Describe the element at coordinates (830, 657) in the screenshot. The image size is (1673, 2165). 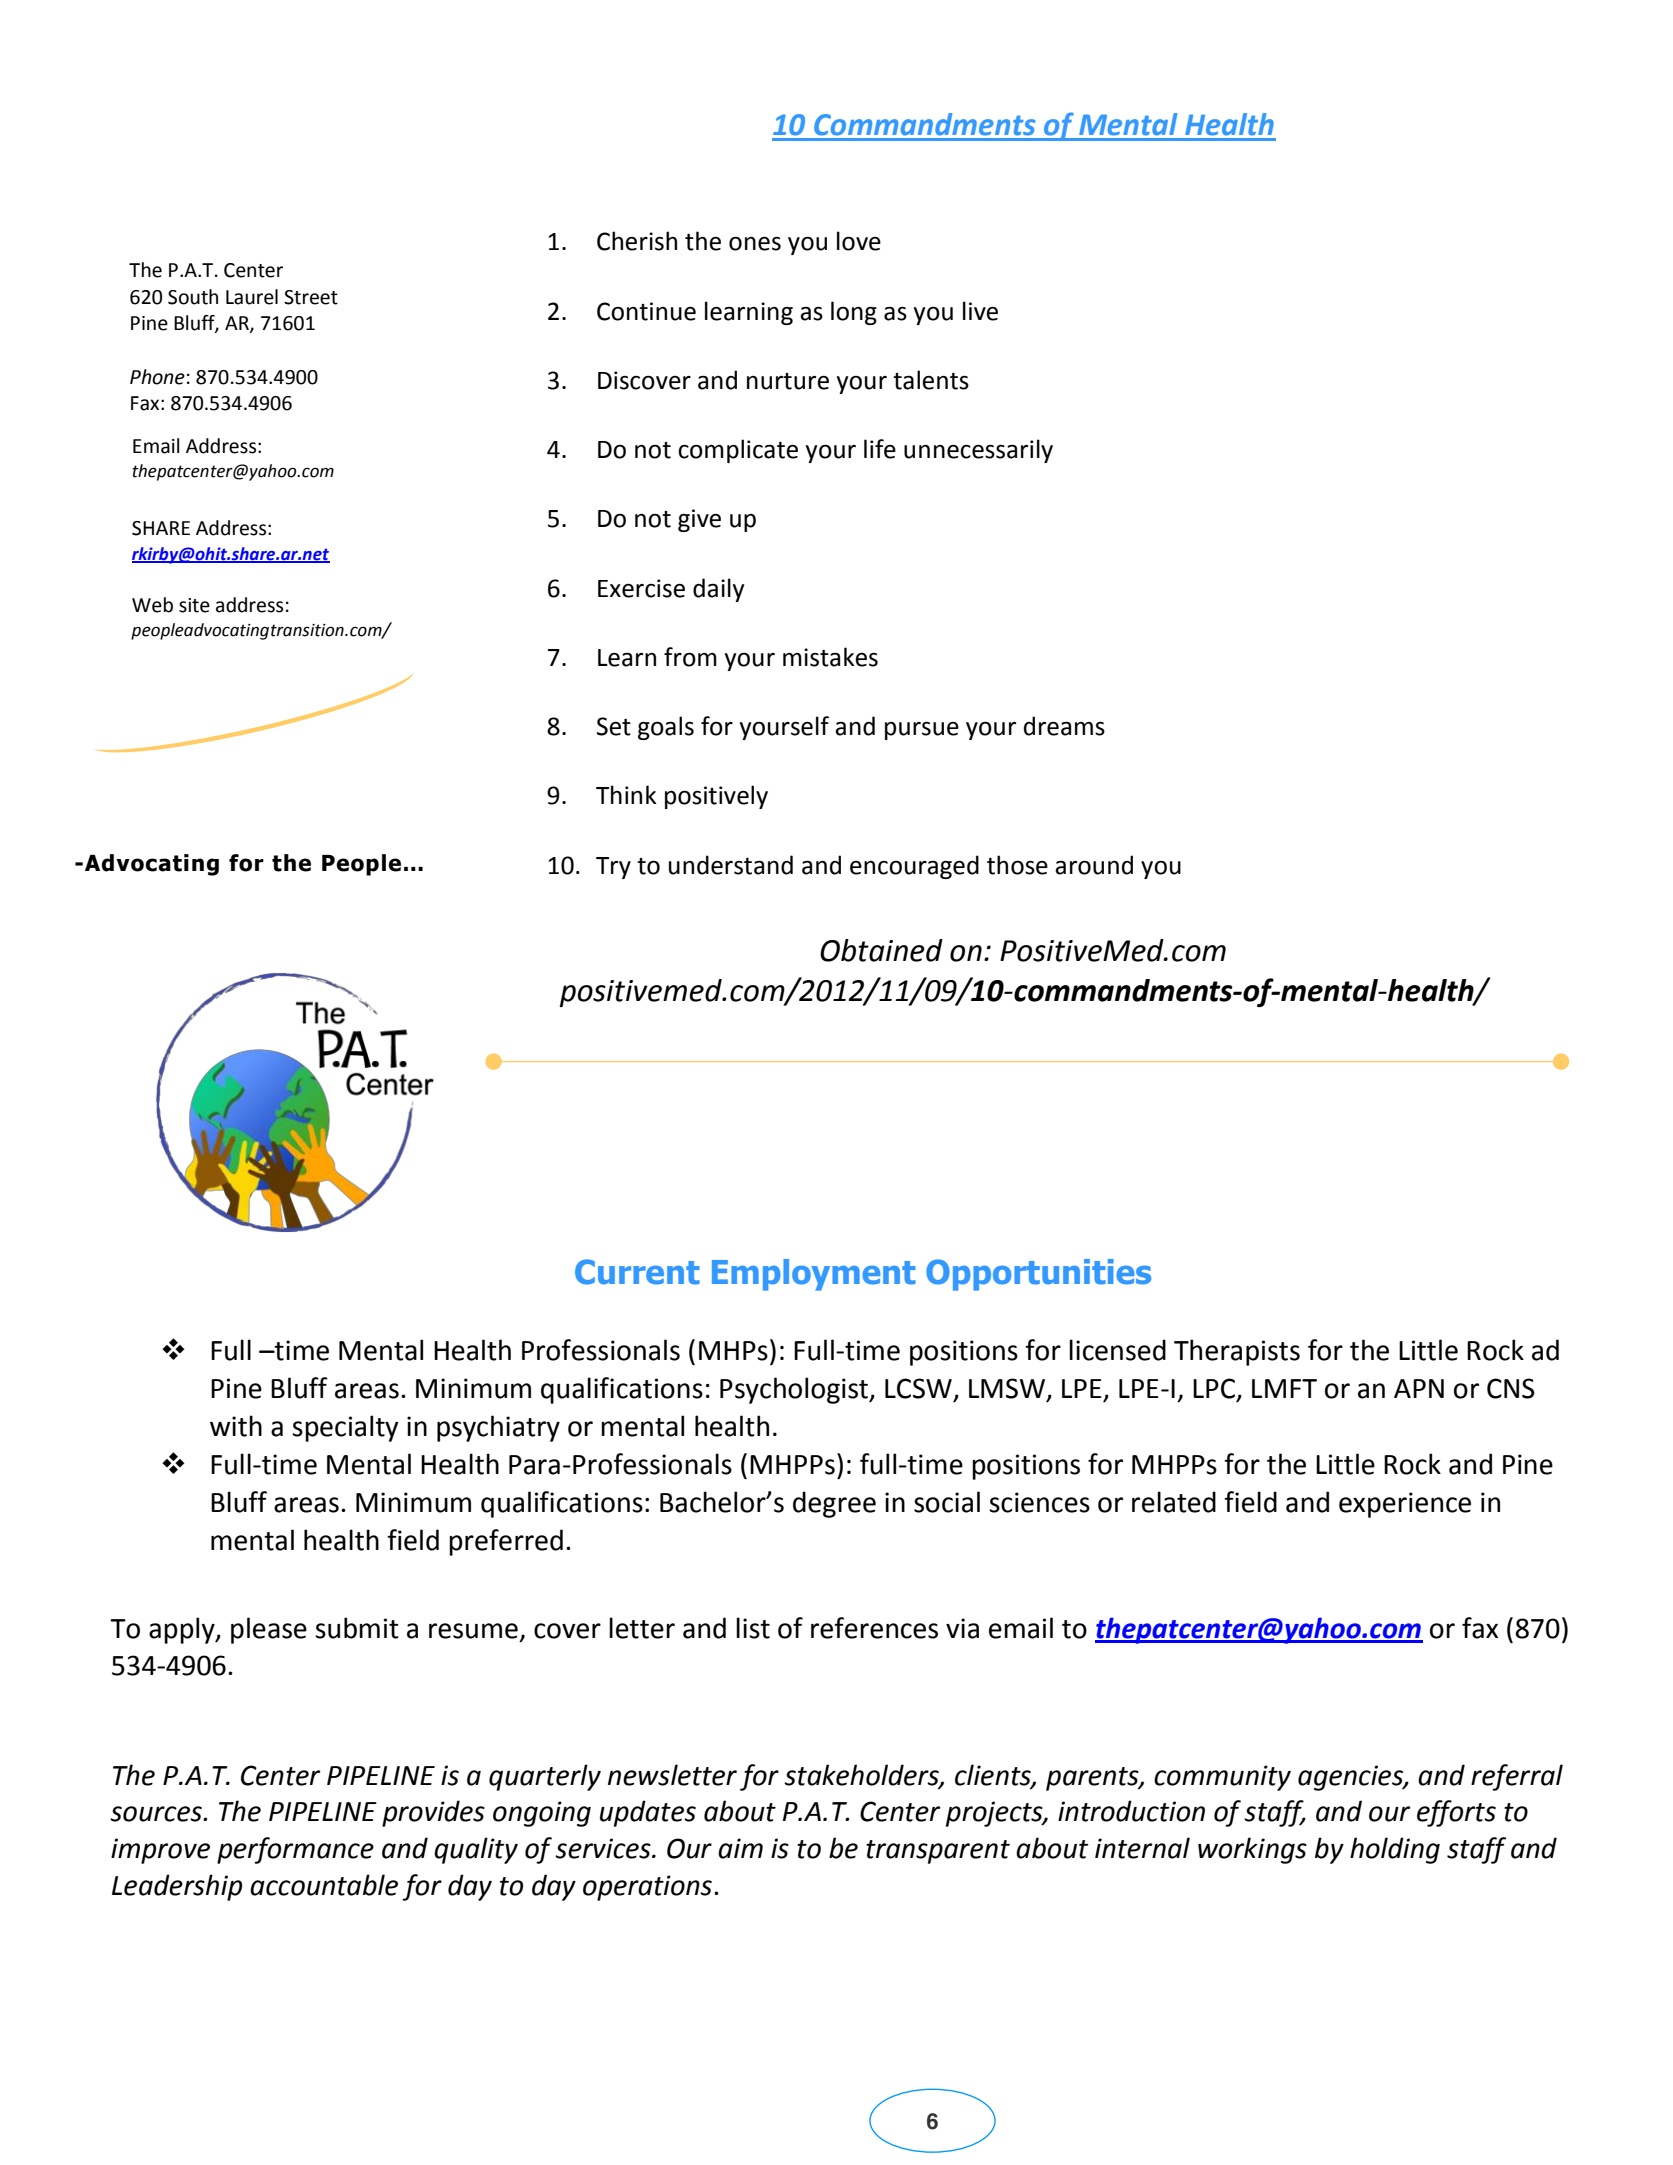
I see `mistakes` at that location.
